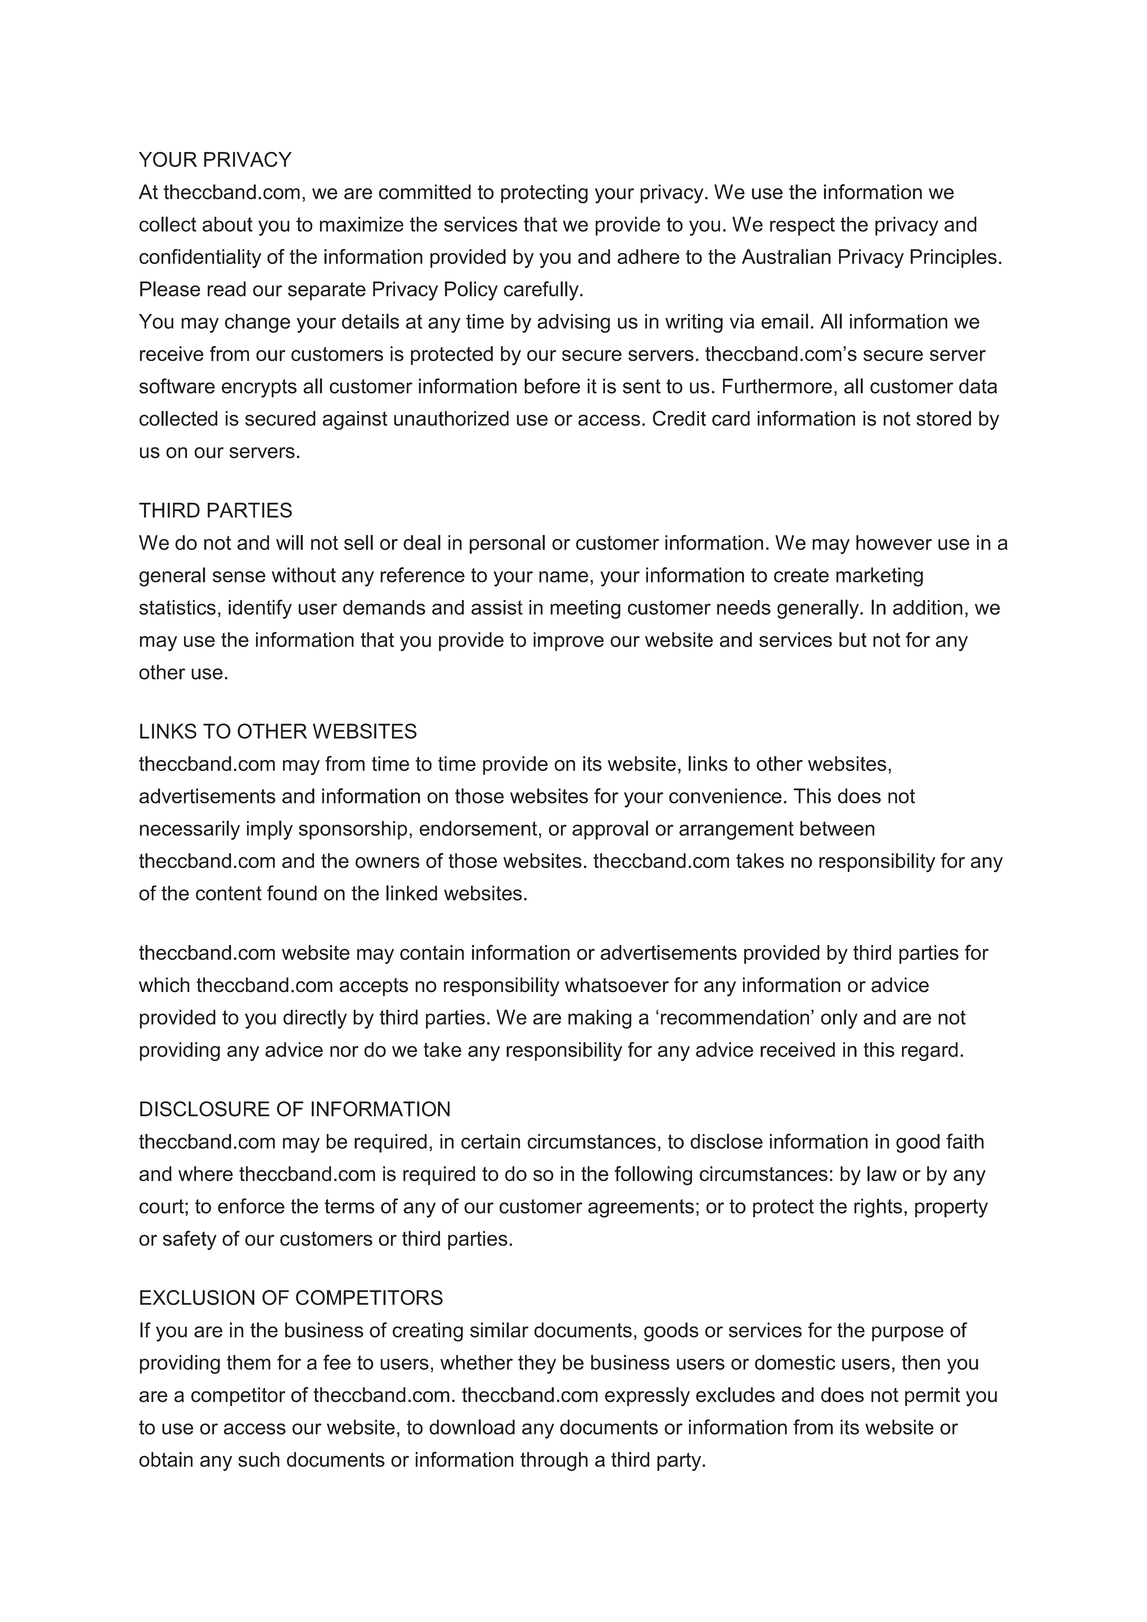  Describe the element at coordinates (270, 830) in the screenshot. I see `imply` at that location.
